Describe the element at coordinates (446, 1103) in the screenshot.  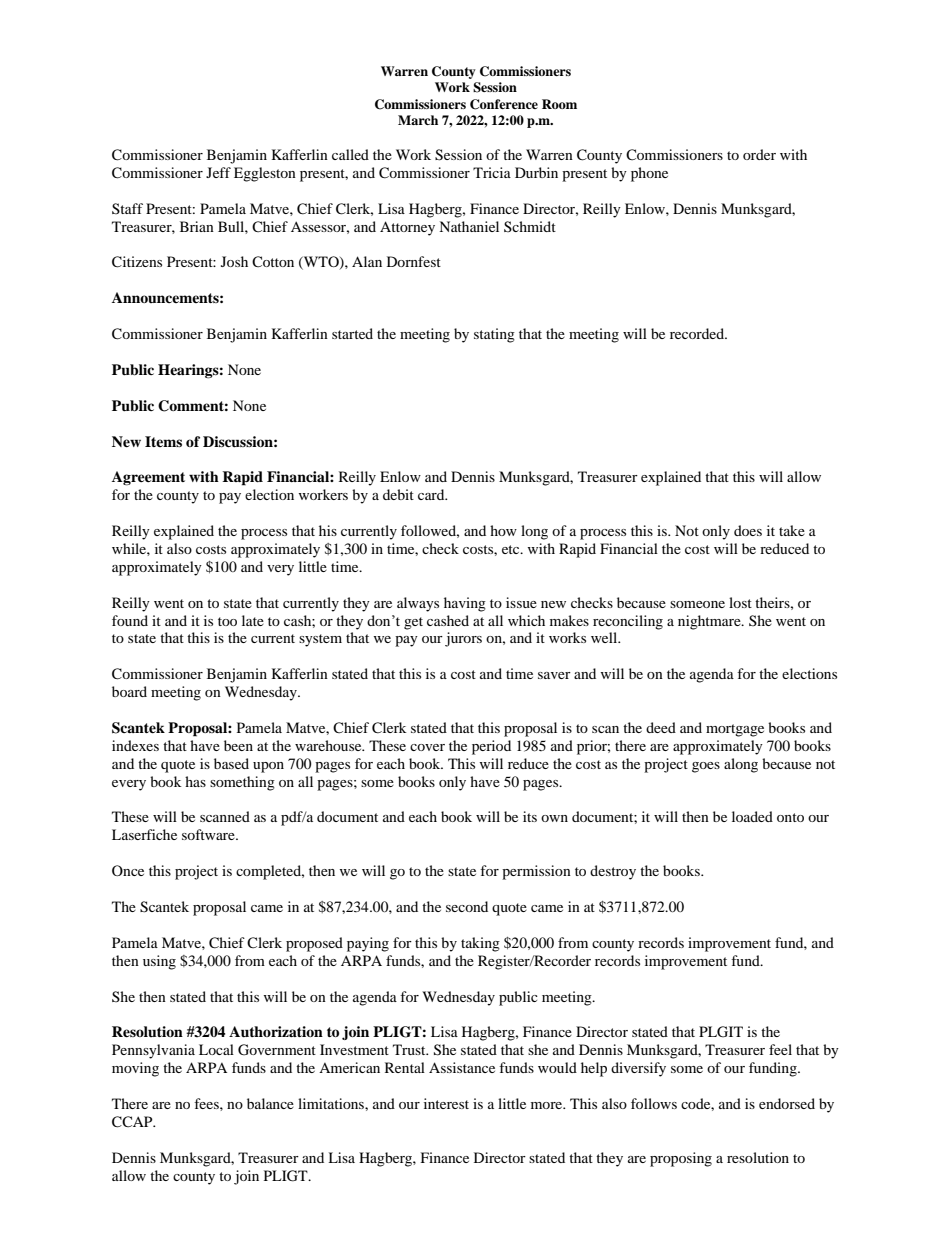
I see `interest` at that location.
